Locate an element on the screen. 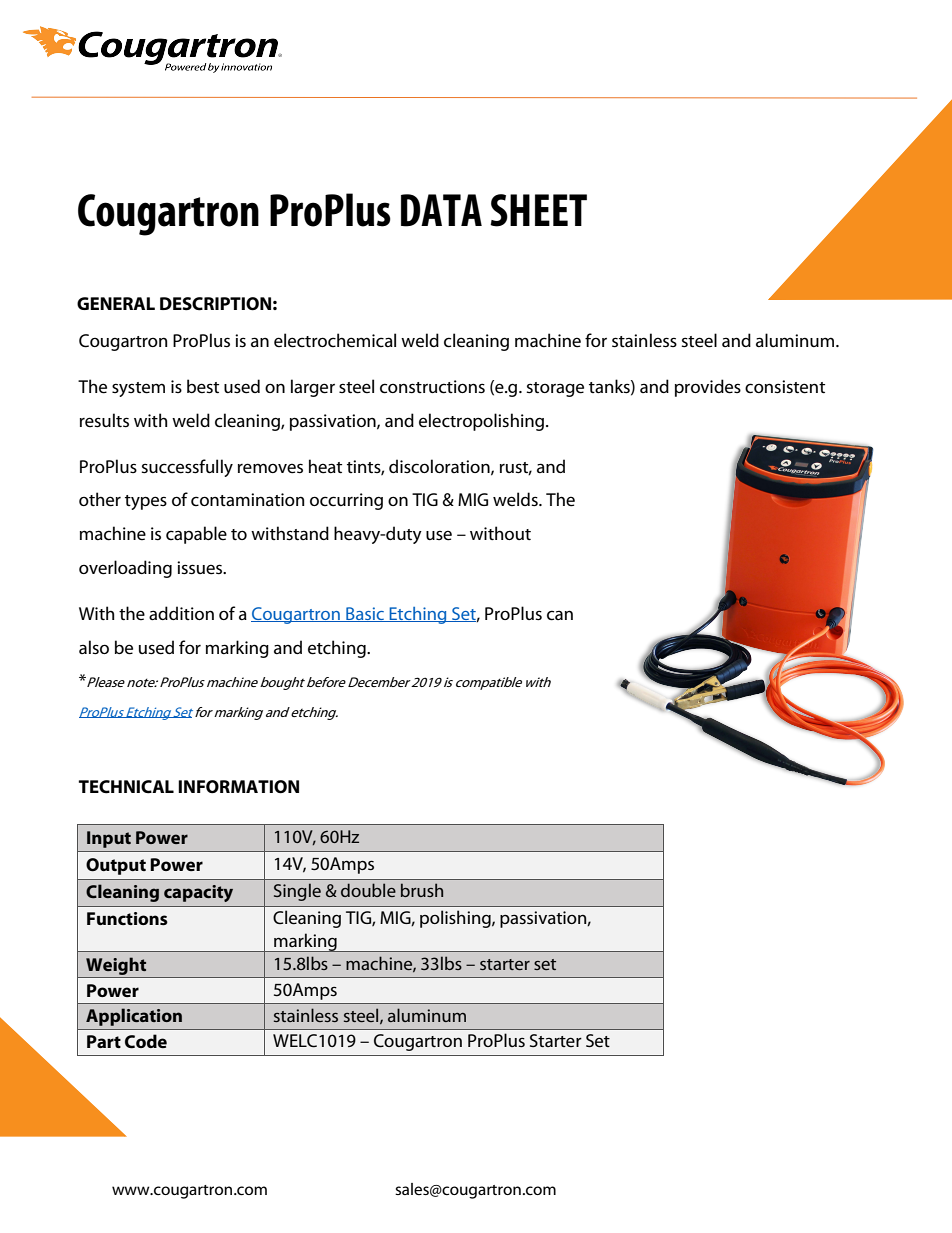 This screenshot has height=1233, width=952. GENERAL is located at coordinates (116, 303).
